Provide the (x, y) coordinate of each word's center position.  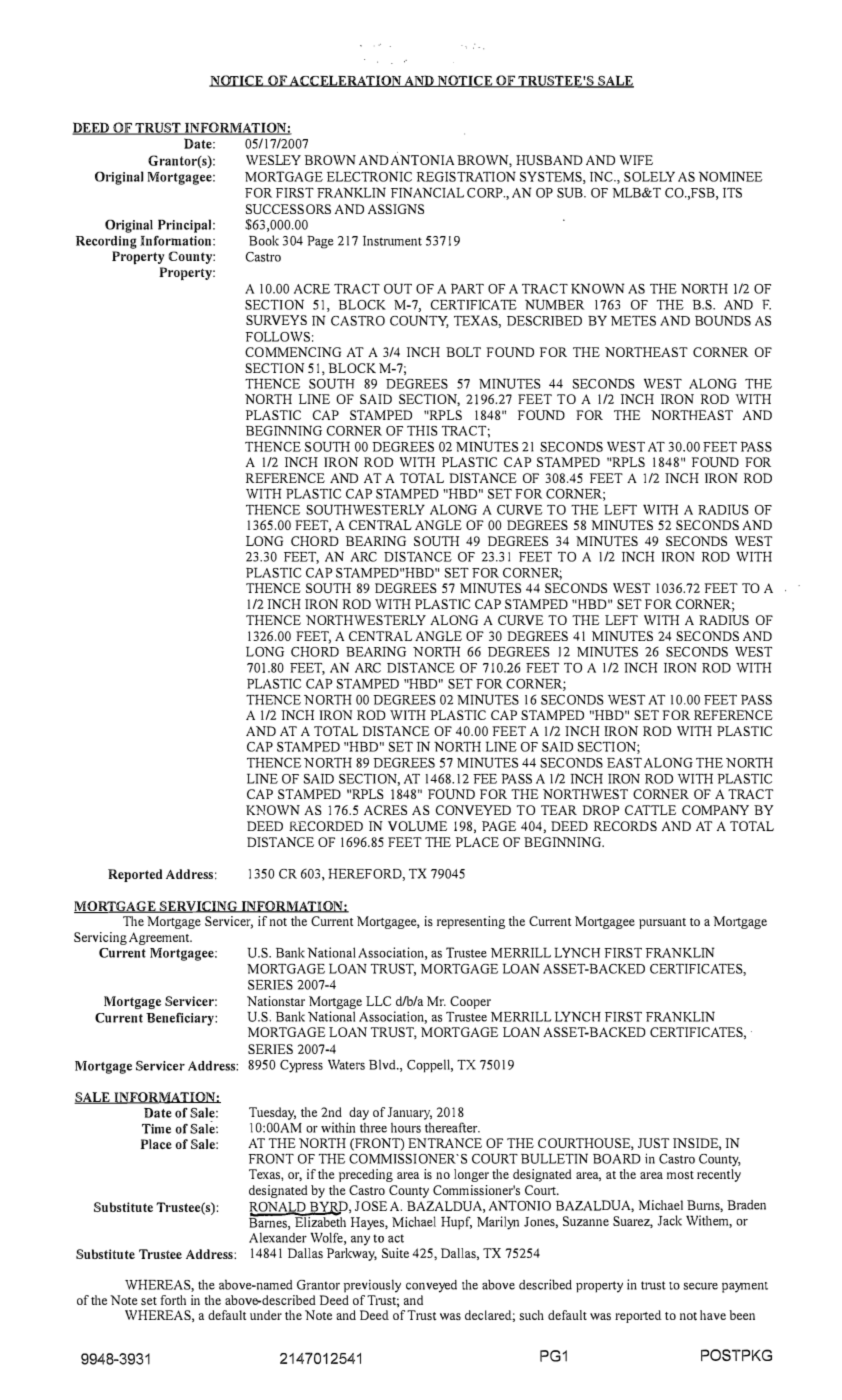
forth (173, 1300)
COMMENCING (293, 352)
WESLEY (273, 160)
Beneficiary (181, 1019)
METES (633, 321)
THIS (422, 430)
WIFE (636, 160)
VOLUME (417, 826)
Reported (135, 875)
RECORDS (625, 826)
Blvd (383, 1064)
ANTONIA (422, 160)
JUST (653, 1143)
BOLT (463, 352)
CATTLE (650, 810)
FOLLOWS (278, 336)
